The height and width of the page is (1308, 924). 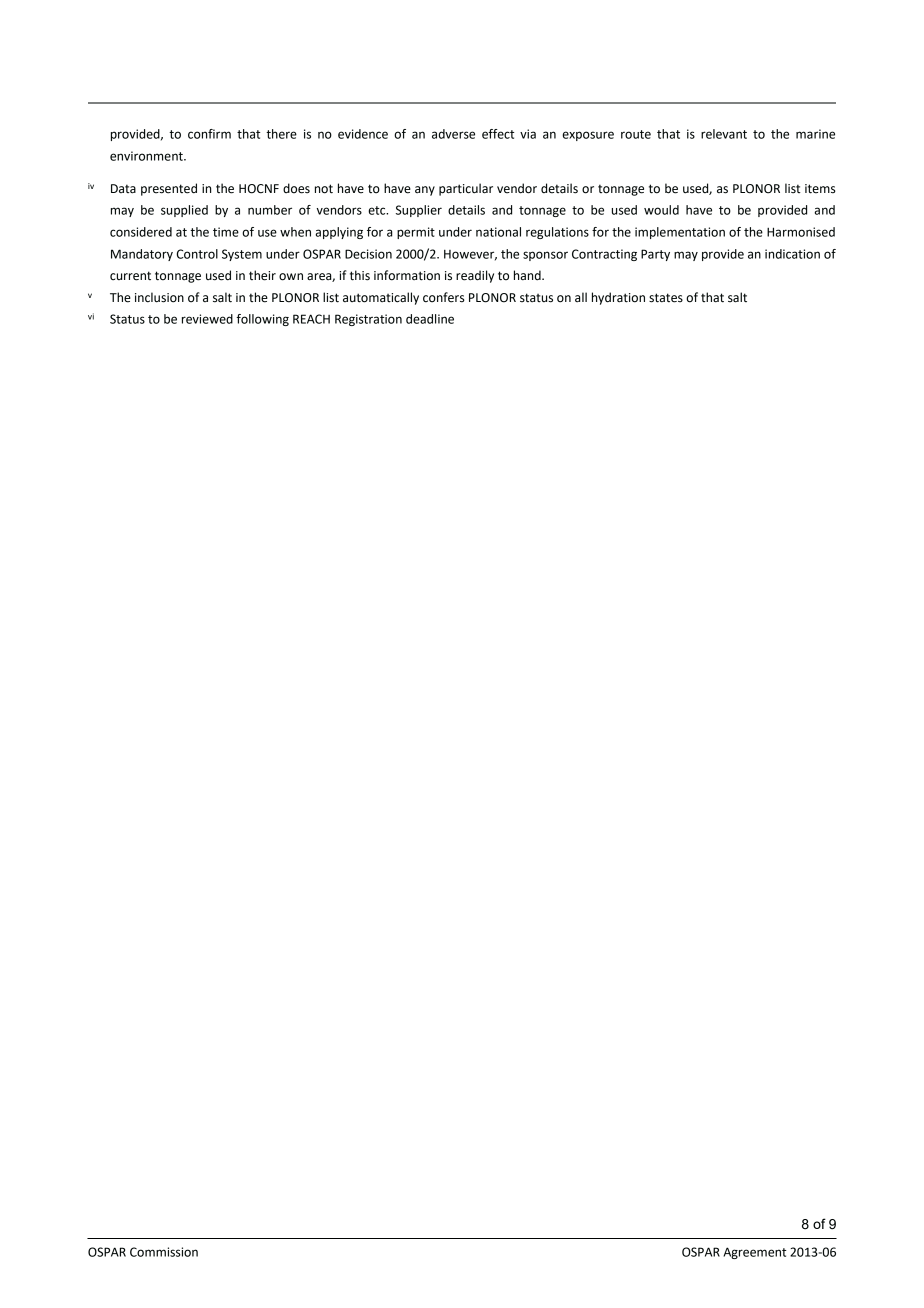 What do you see at coordinates (207, 319) in the page?
I see `reviewed` at bounding box center [207, 319].
